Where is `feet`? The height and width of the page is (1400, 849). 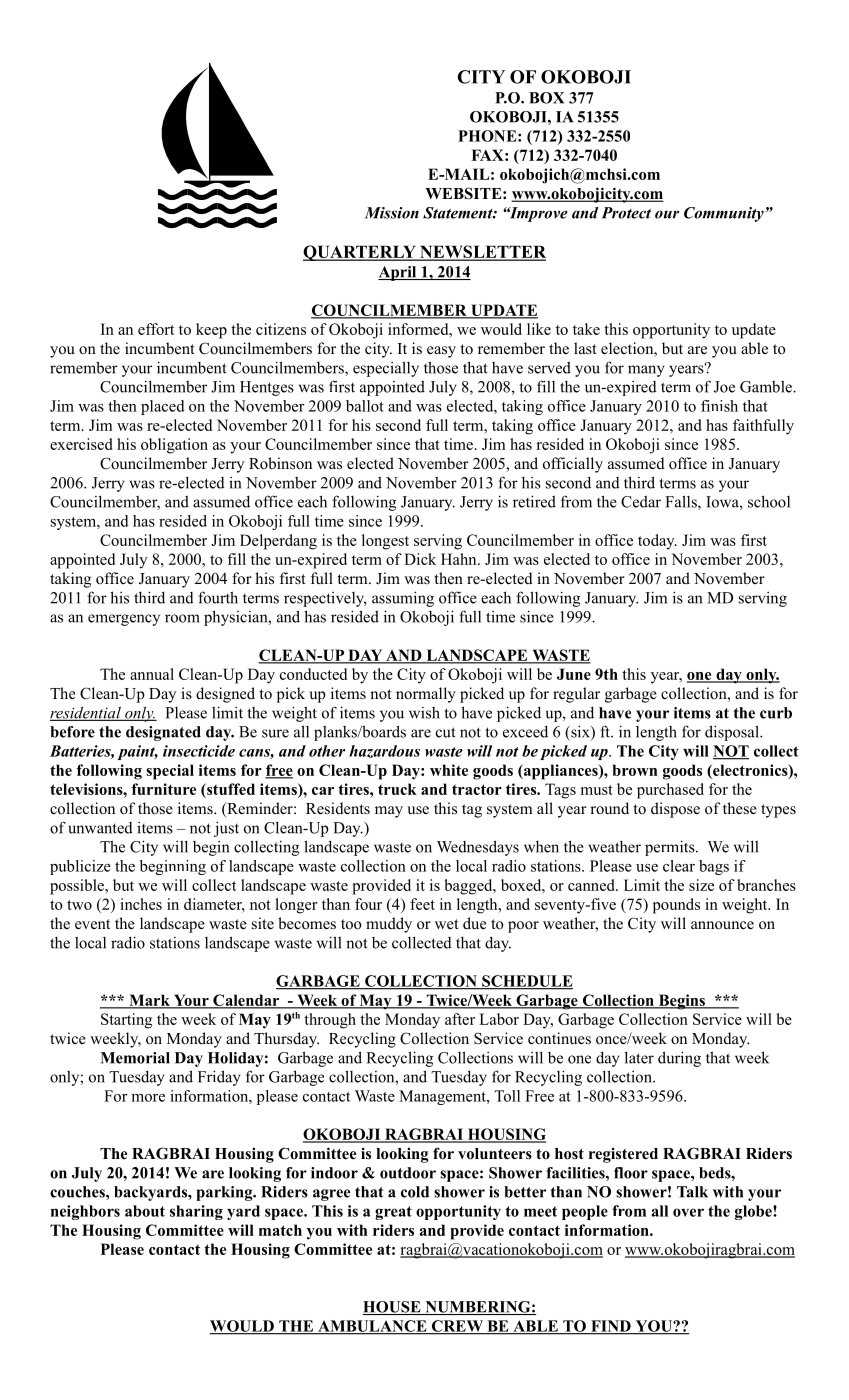
feet is located at coordinates (422, 904).
